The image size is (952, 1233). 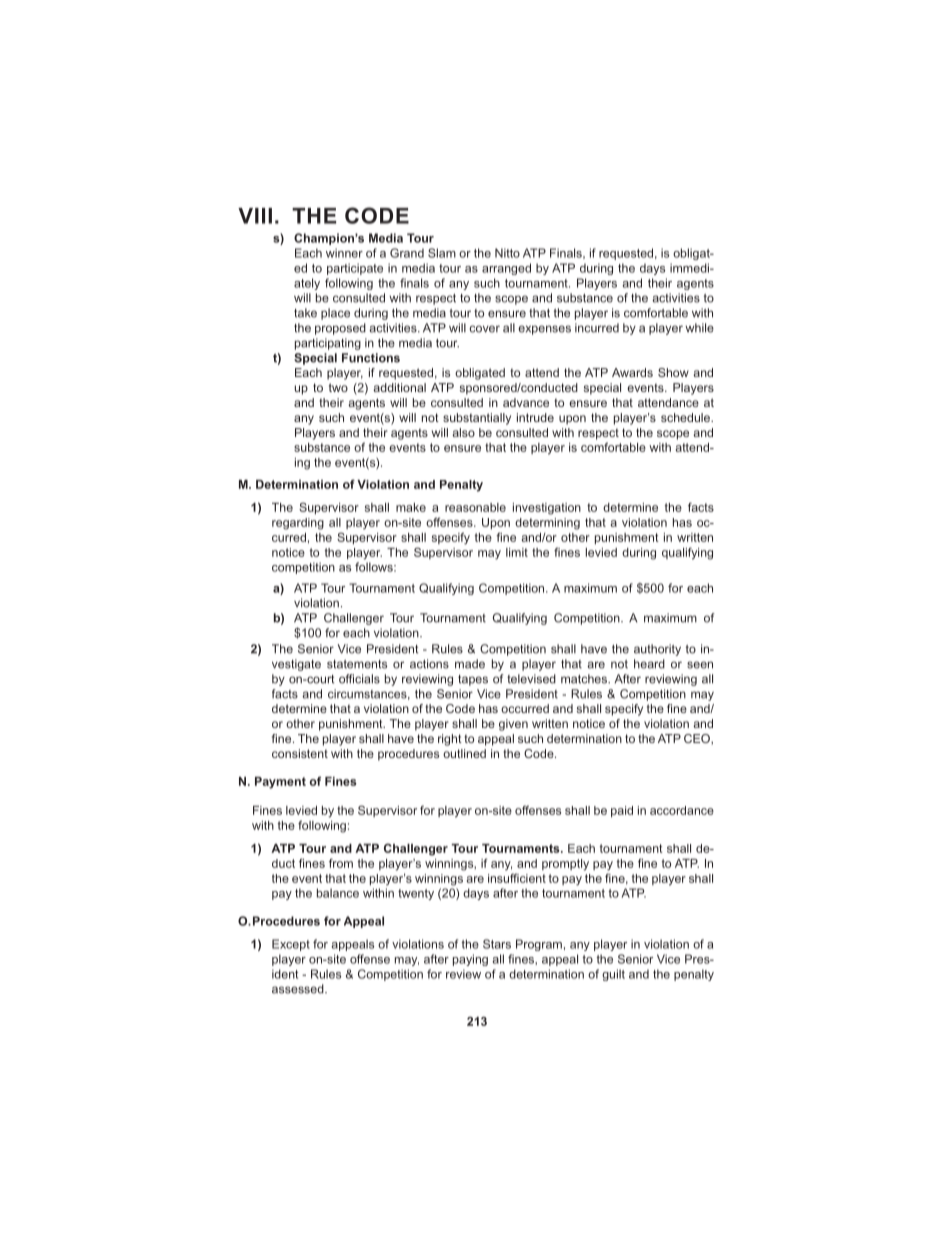 What do you see at coordinates (344, 253) in the image?
I see `winner` at bounding box center [344, 253].
